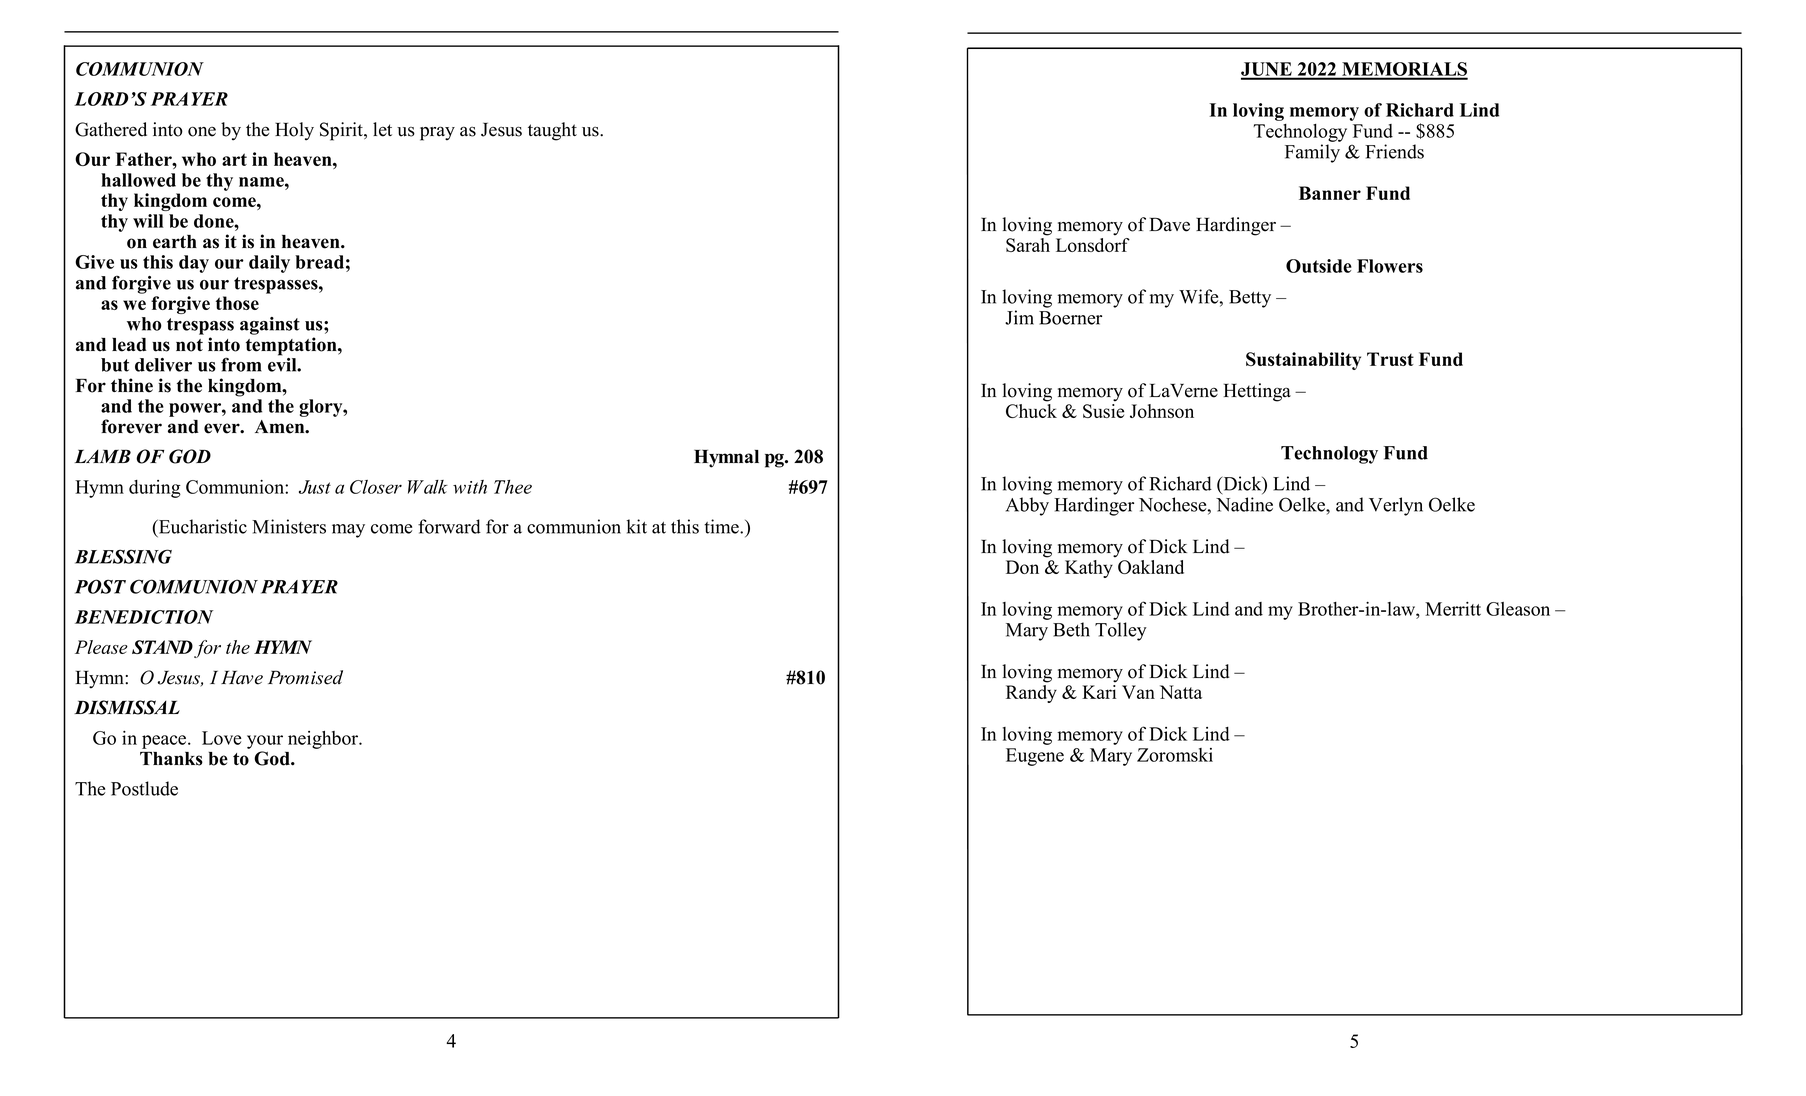  Describe the element at coordinates (1031, 409) in the screenshot. I see `Chuck` at that location.
